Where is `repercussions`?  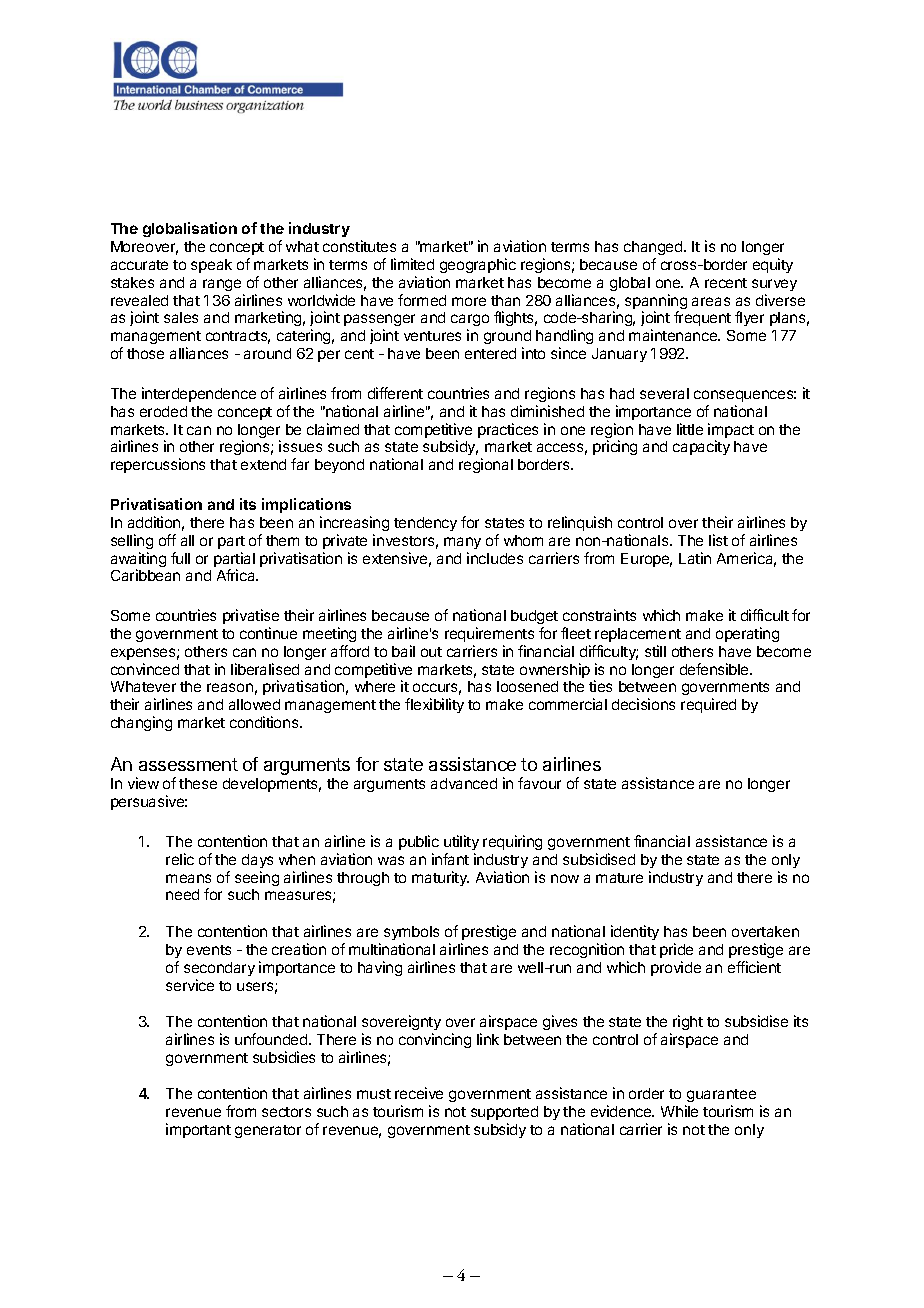 repercussions is located at coordinates (158, 465).
